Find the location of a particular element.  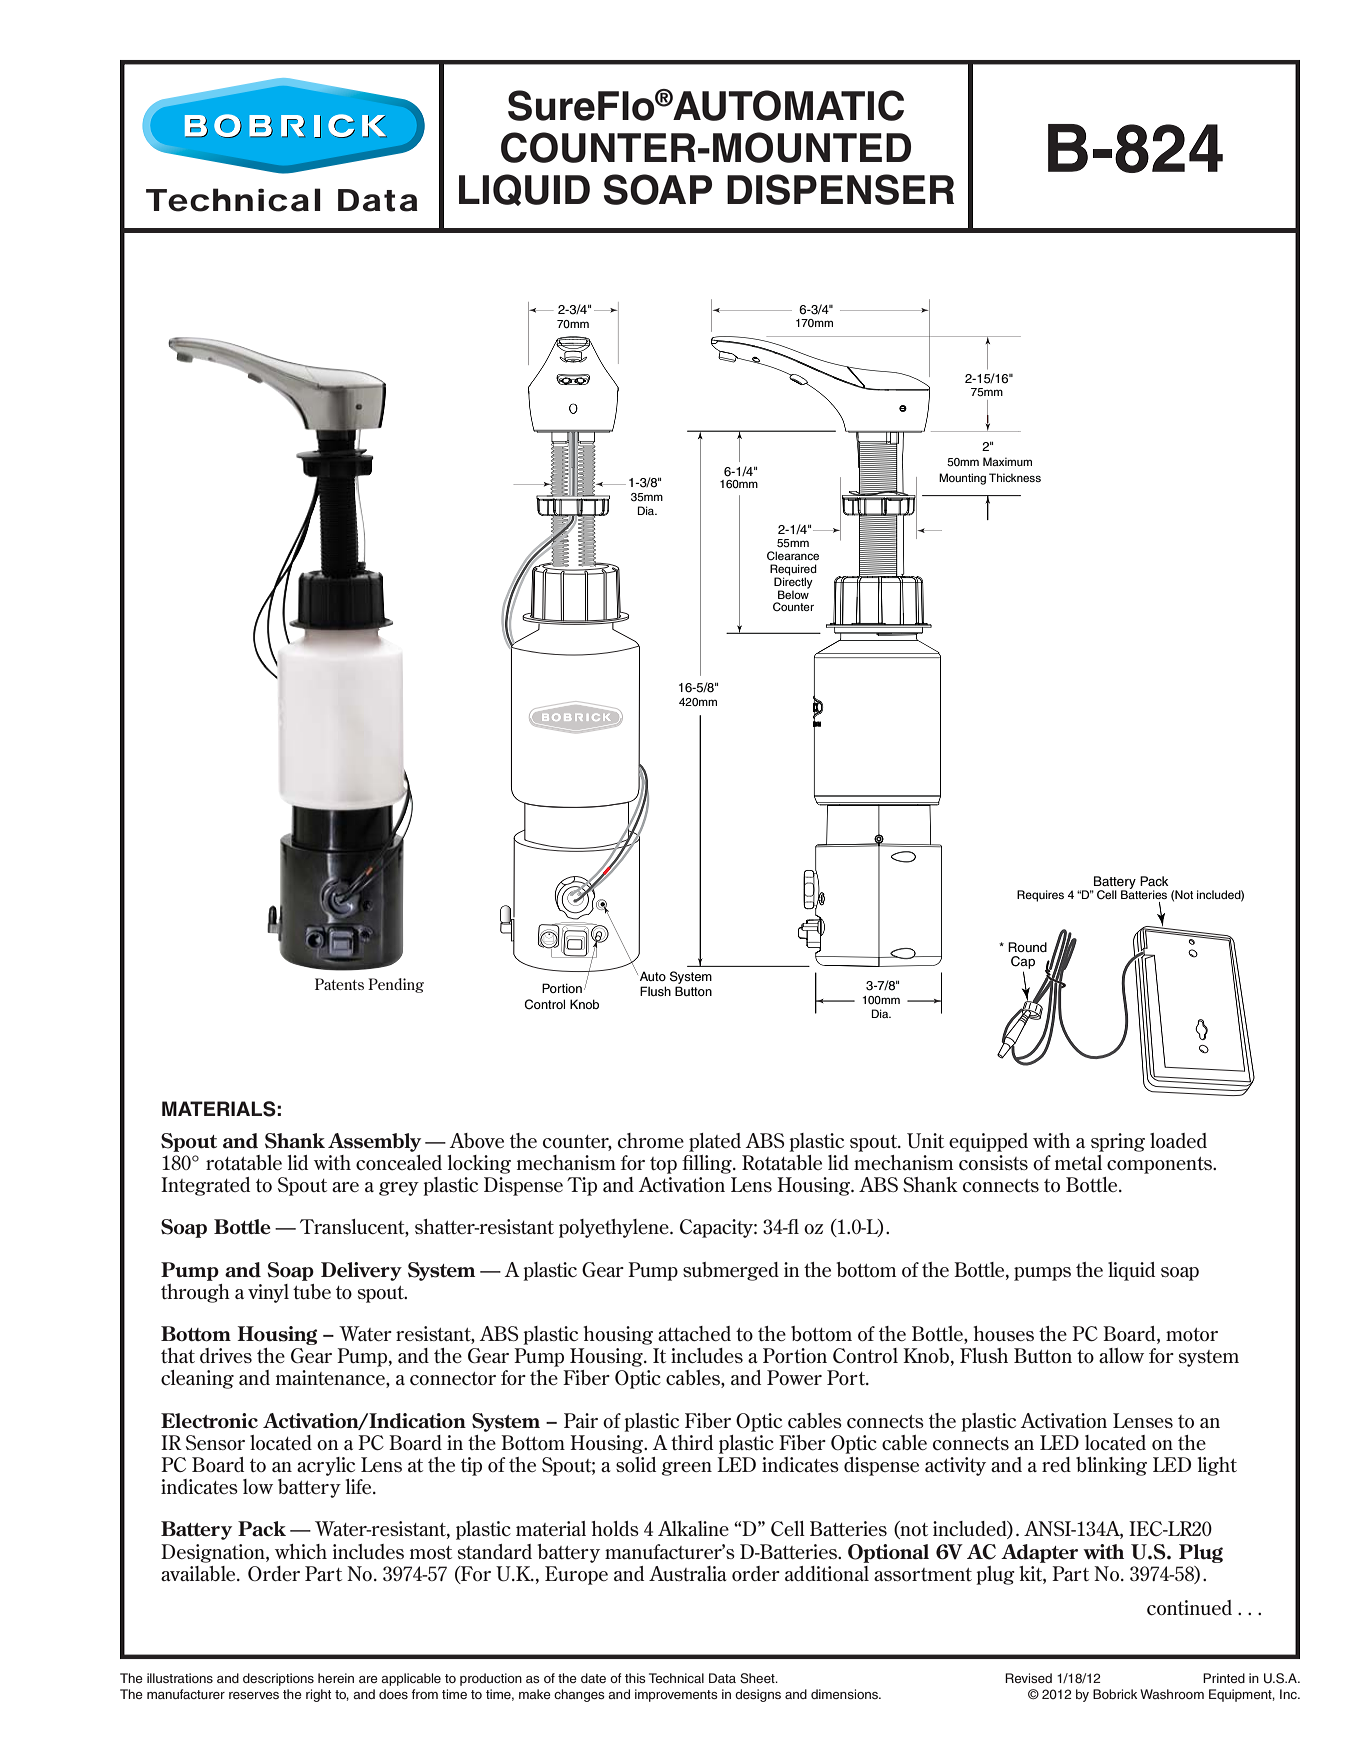

Clearance is located at coordinates (793, 555).
